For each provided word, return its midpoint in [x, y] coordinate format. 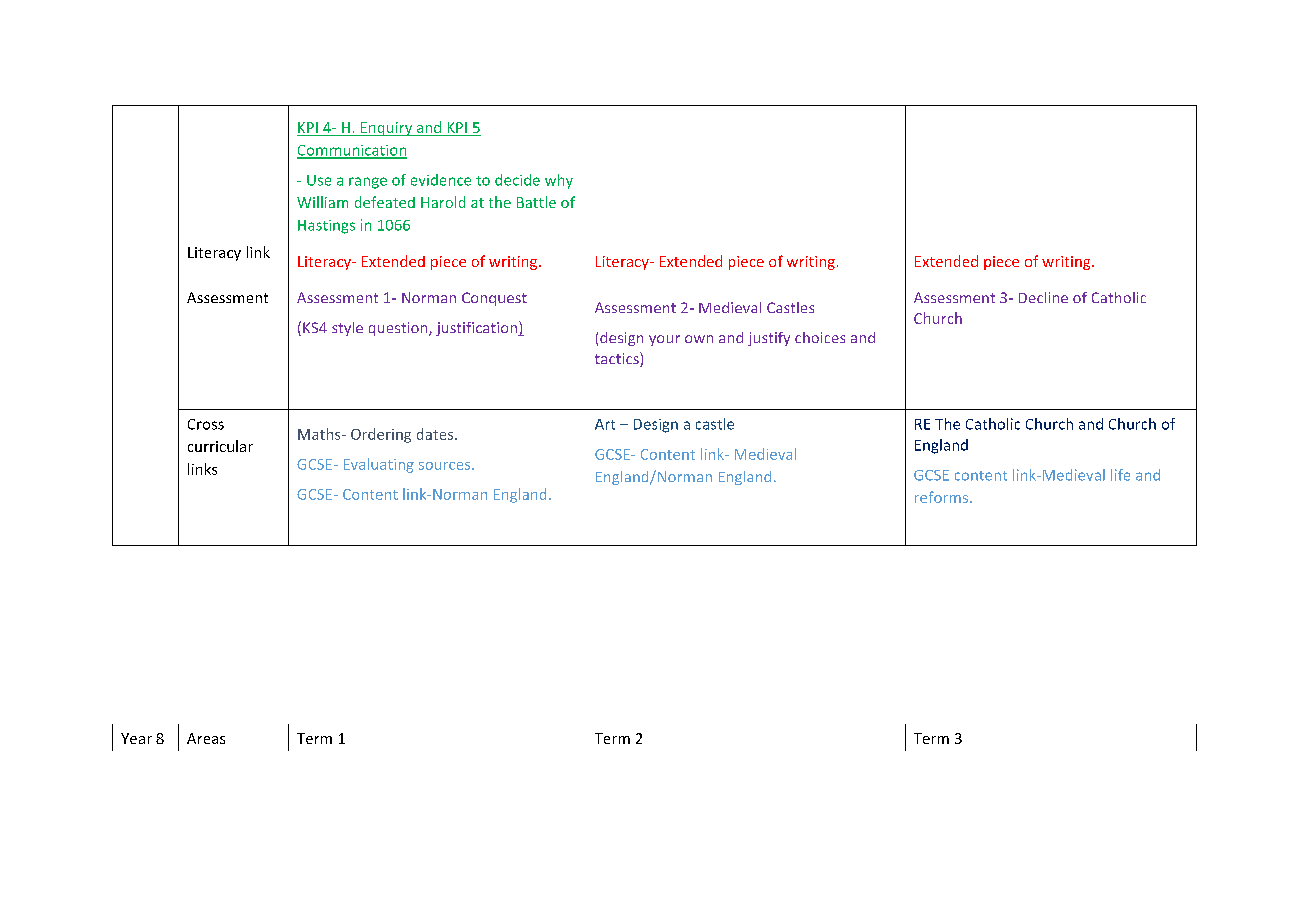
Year [136, 738]
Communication [352, 151]
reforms [943, 497]
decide [517, 180]
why [559, 181]
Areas [206, 738]
